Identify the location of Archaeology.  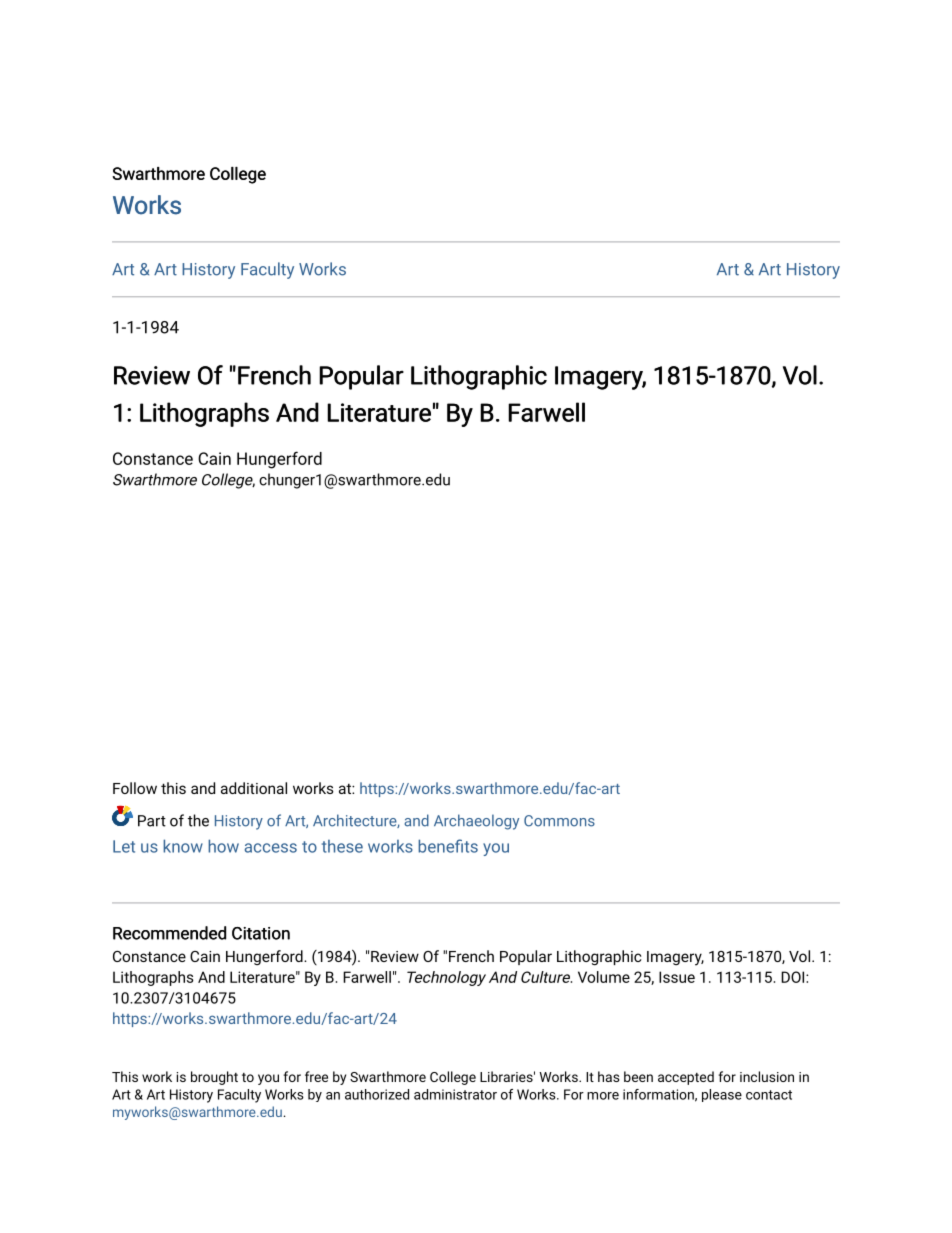
(476, 822).
